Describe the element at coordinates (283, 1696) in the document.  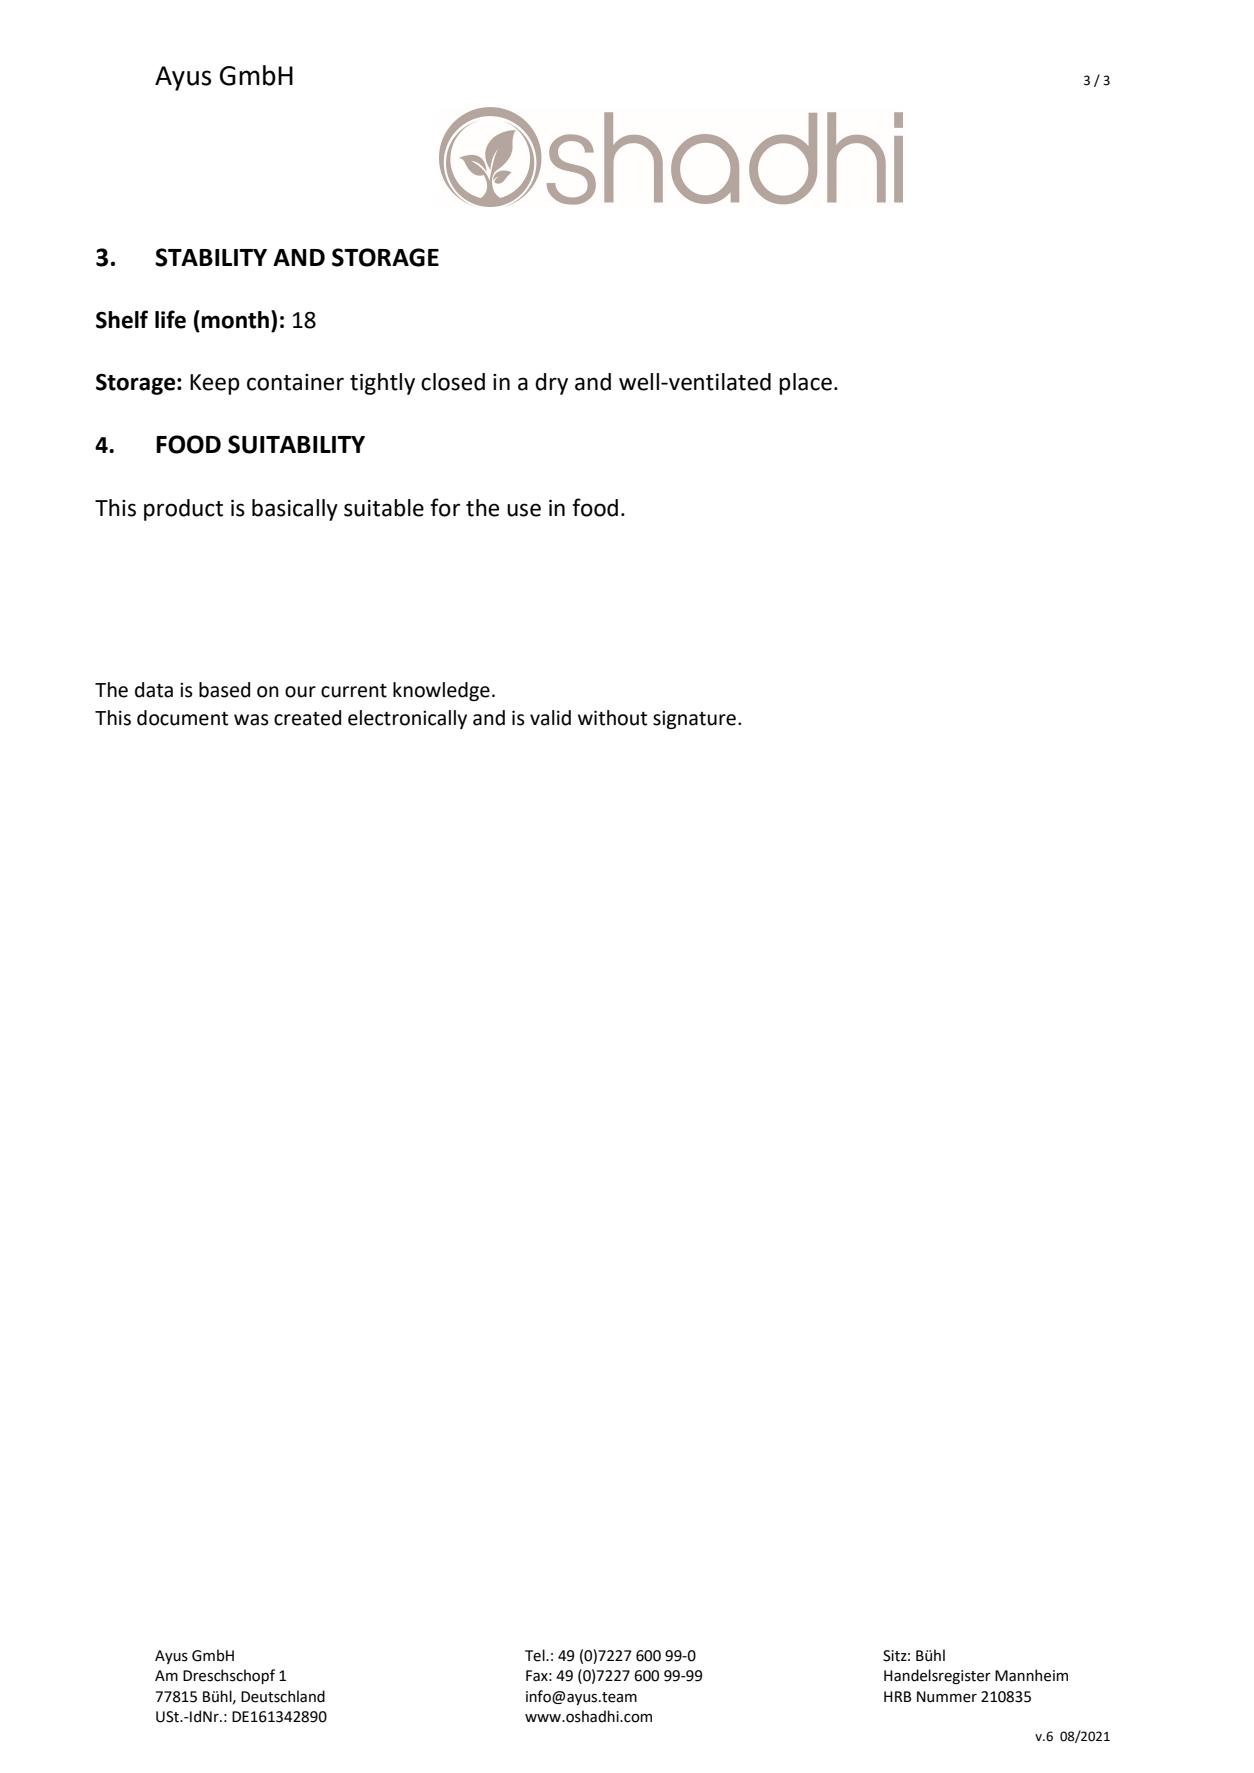
I see `Deutschland` at that location.
